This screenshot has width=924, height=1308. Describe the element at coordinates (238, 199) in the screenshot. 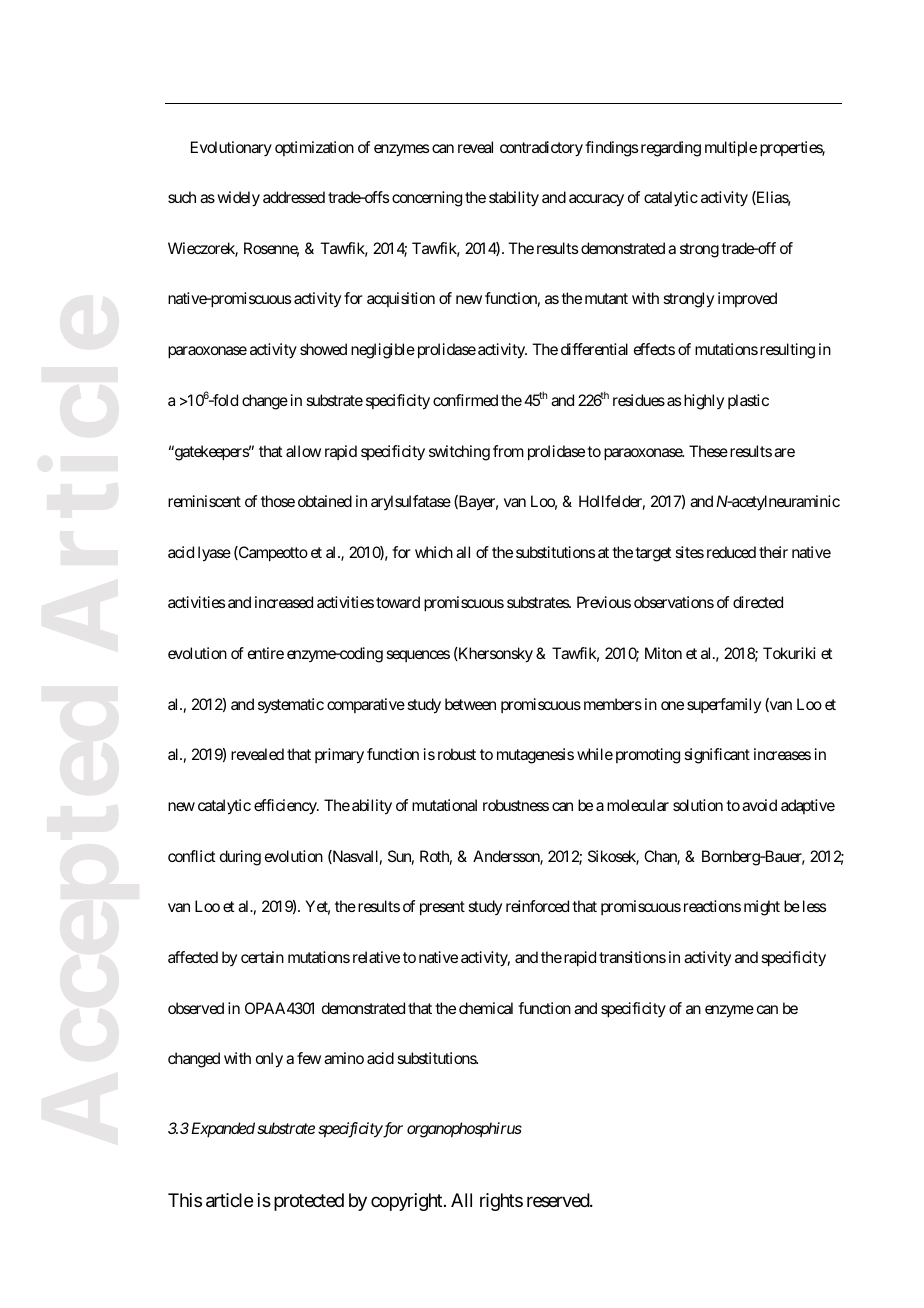

I see `widely` at that location.
